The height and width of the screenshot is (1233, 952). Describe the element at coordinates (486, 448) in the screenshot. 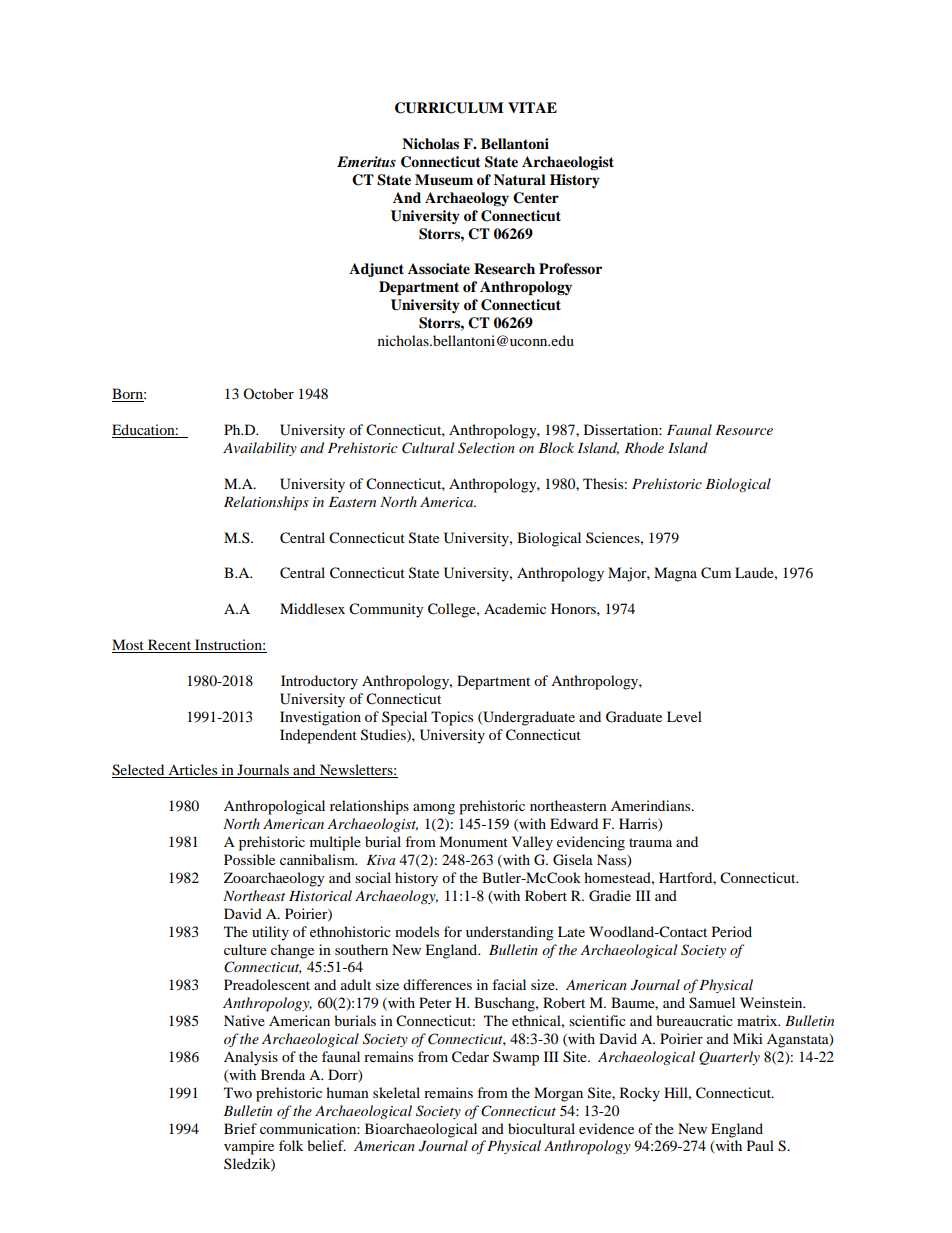

I see `Selection` at that location.
